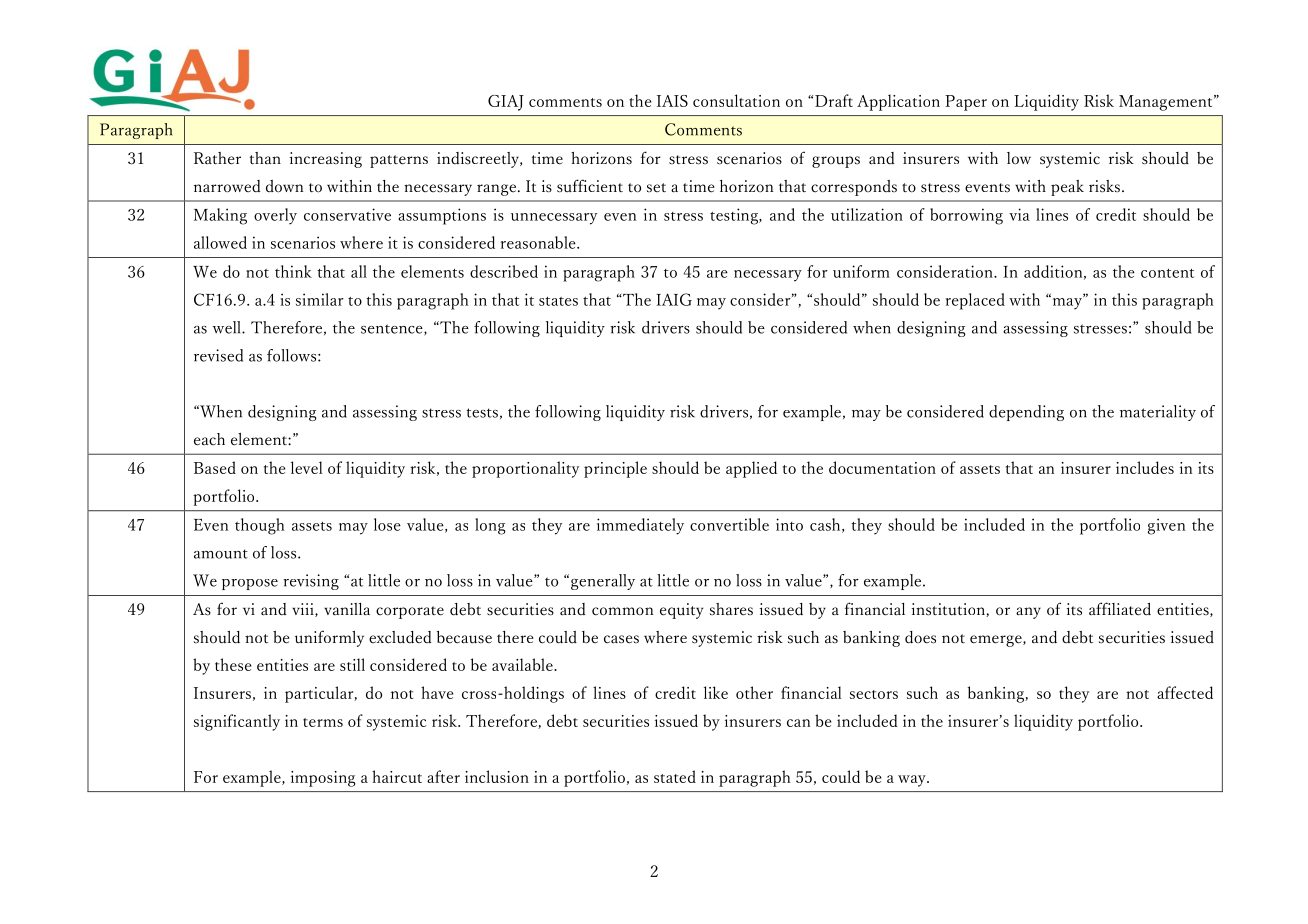  What do you see at coordinates (975, 301) in the image?
I see `replaced` at bounding box center [975, 301].
